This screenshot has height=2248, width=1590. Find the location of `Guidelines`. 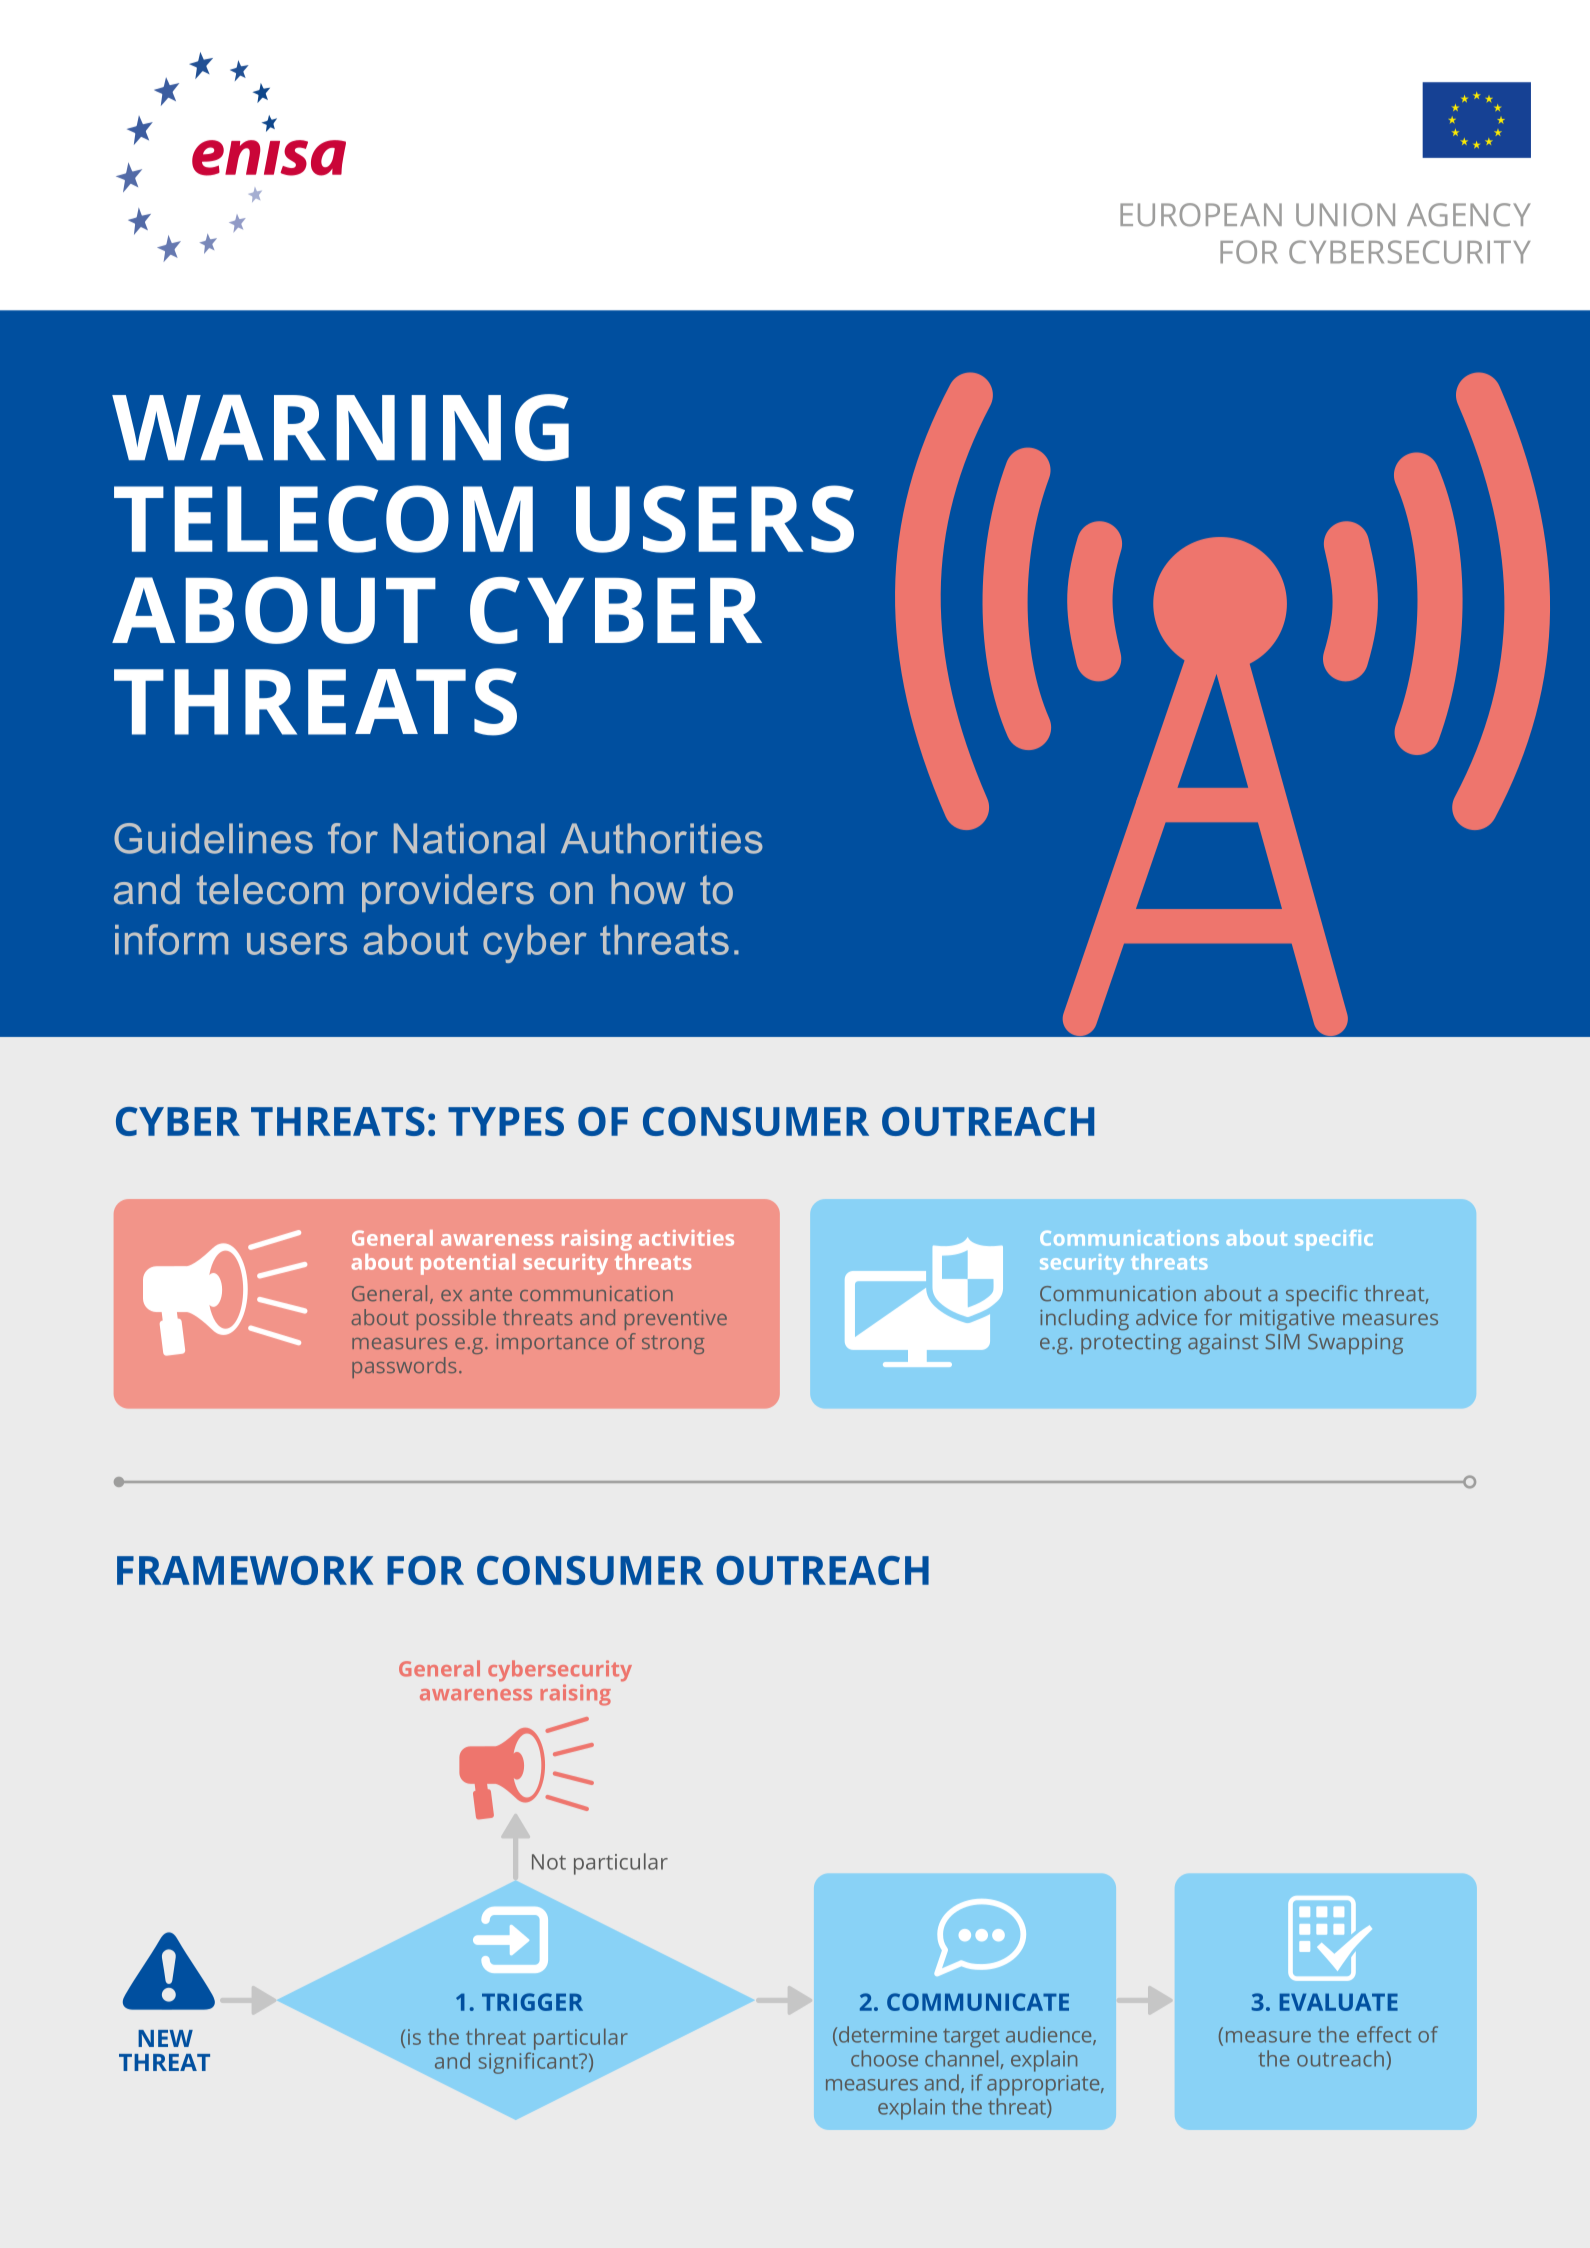

Guidelines is located at coordinates (213, 838).
